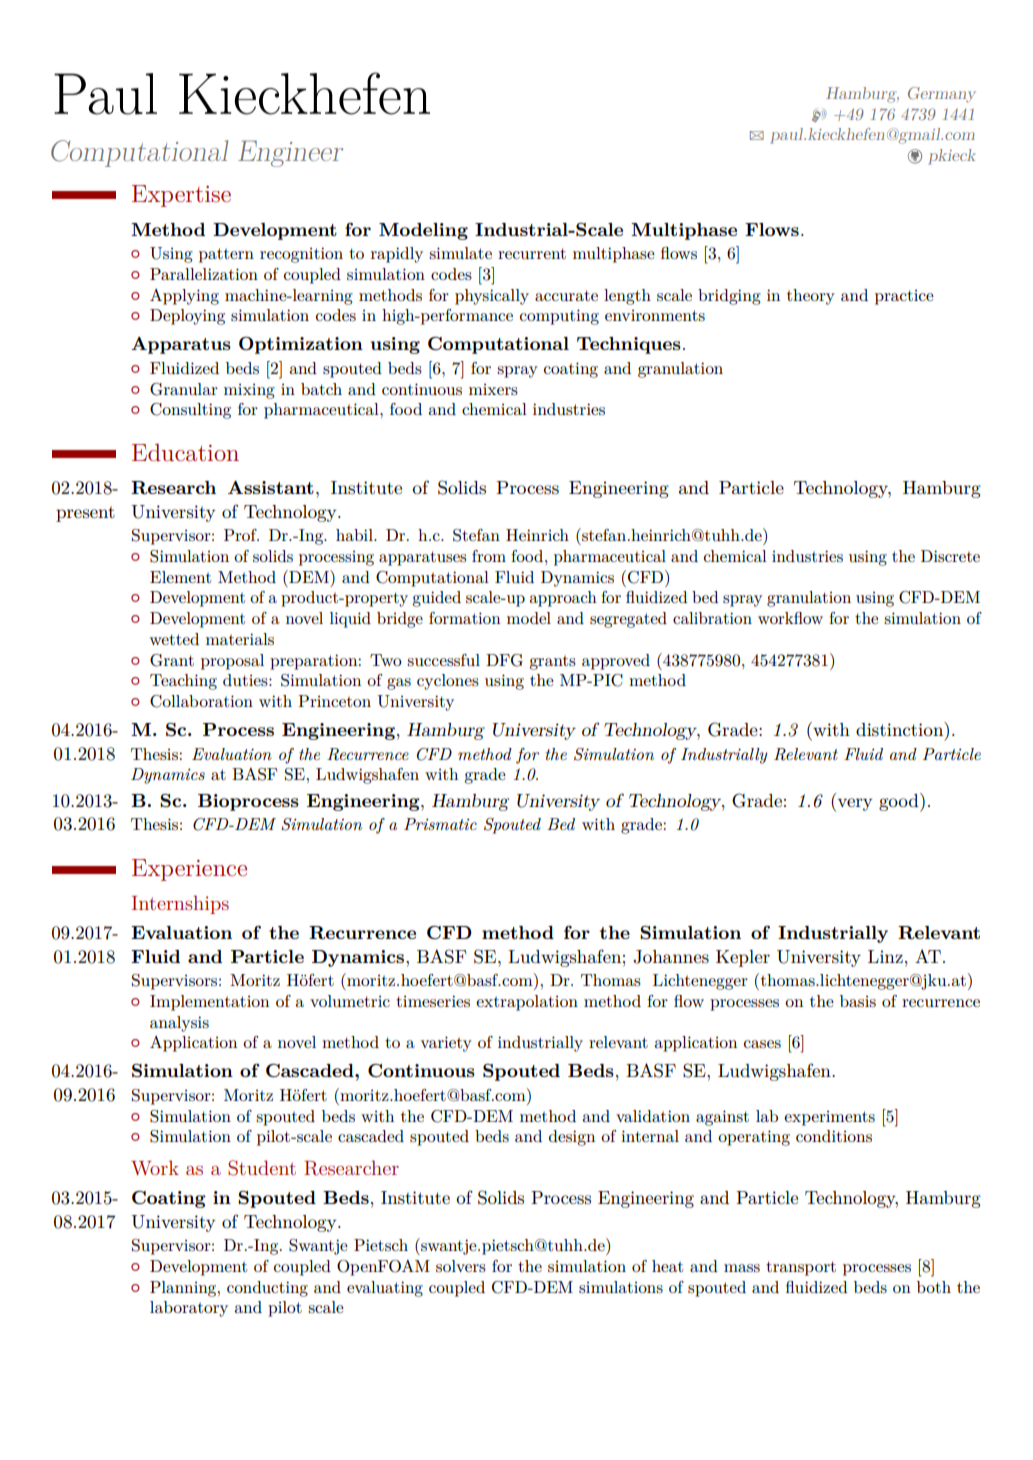  I want to click on very, so click(855, 804).
